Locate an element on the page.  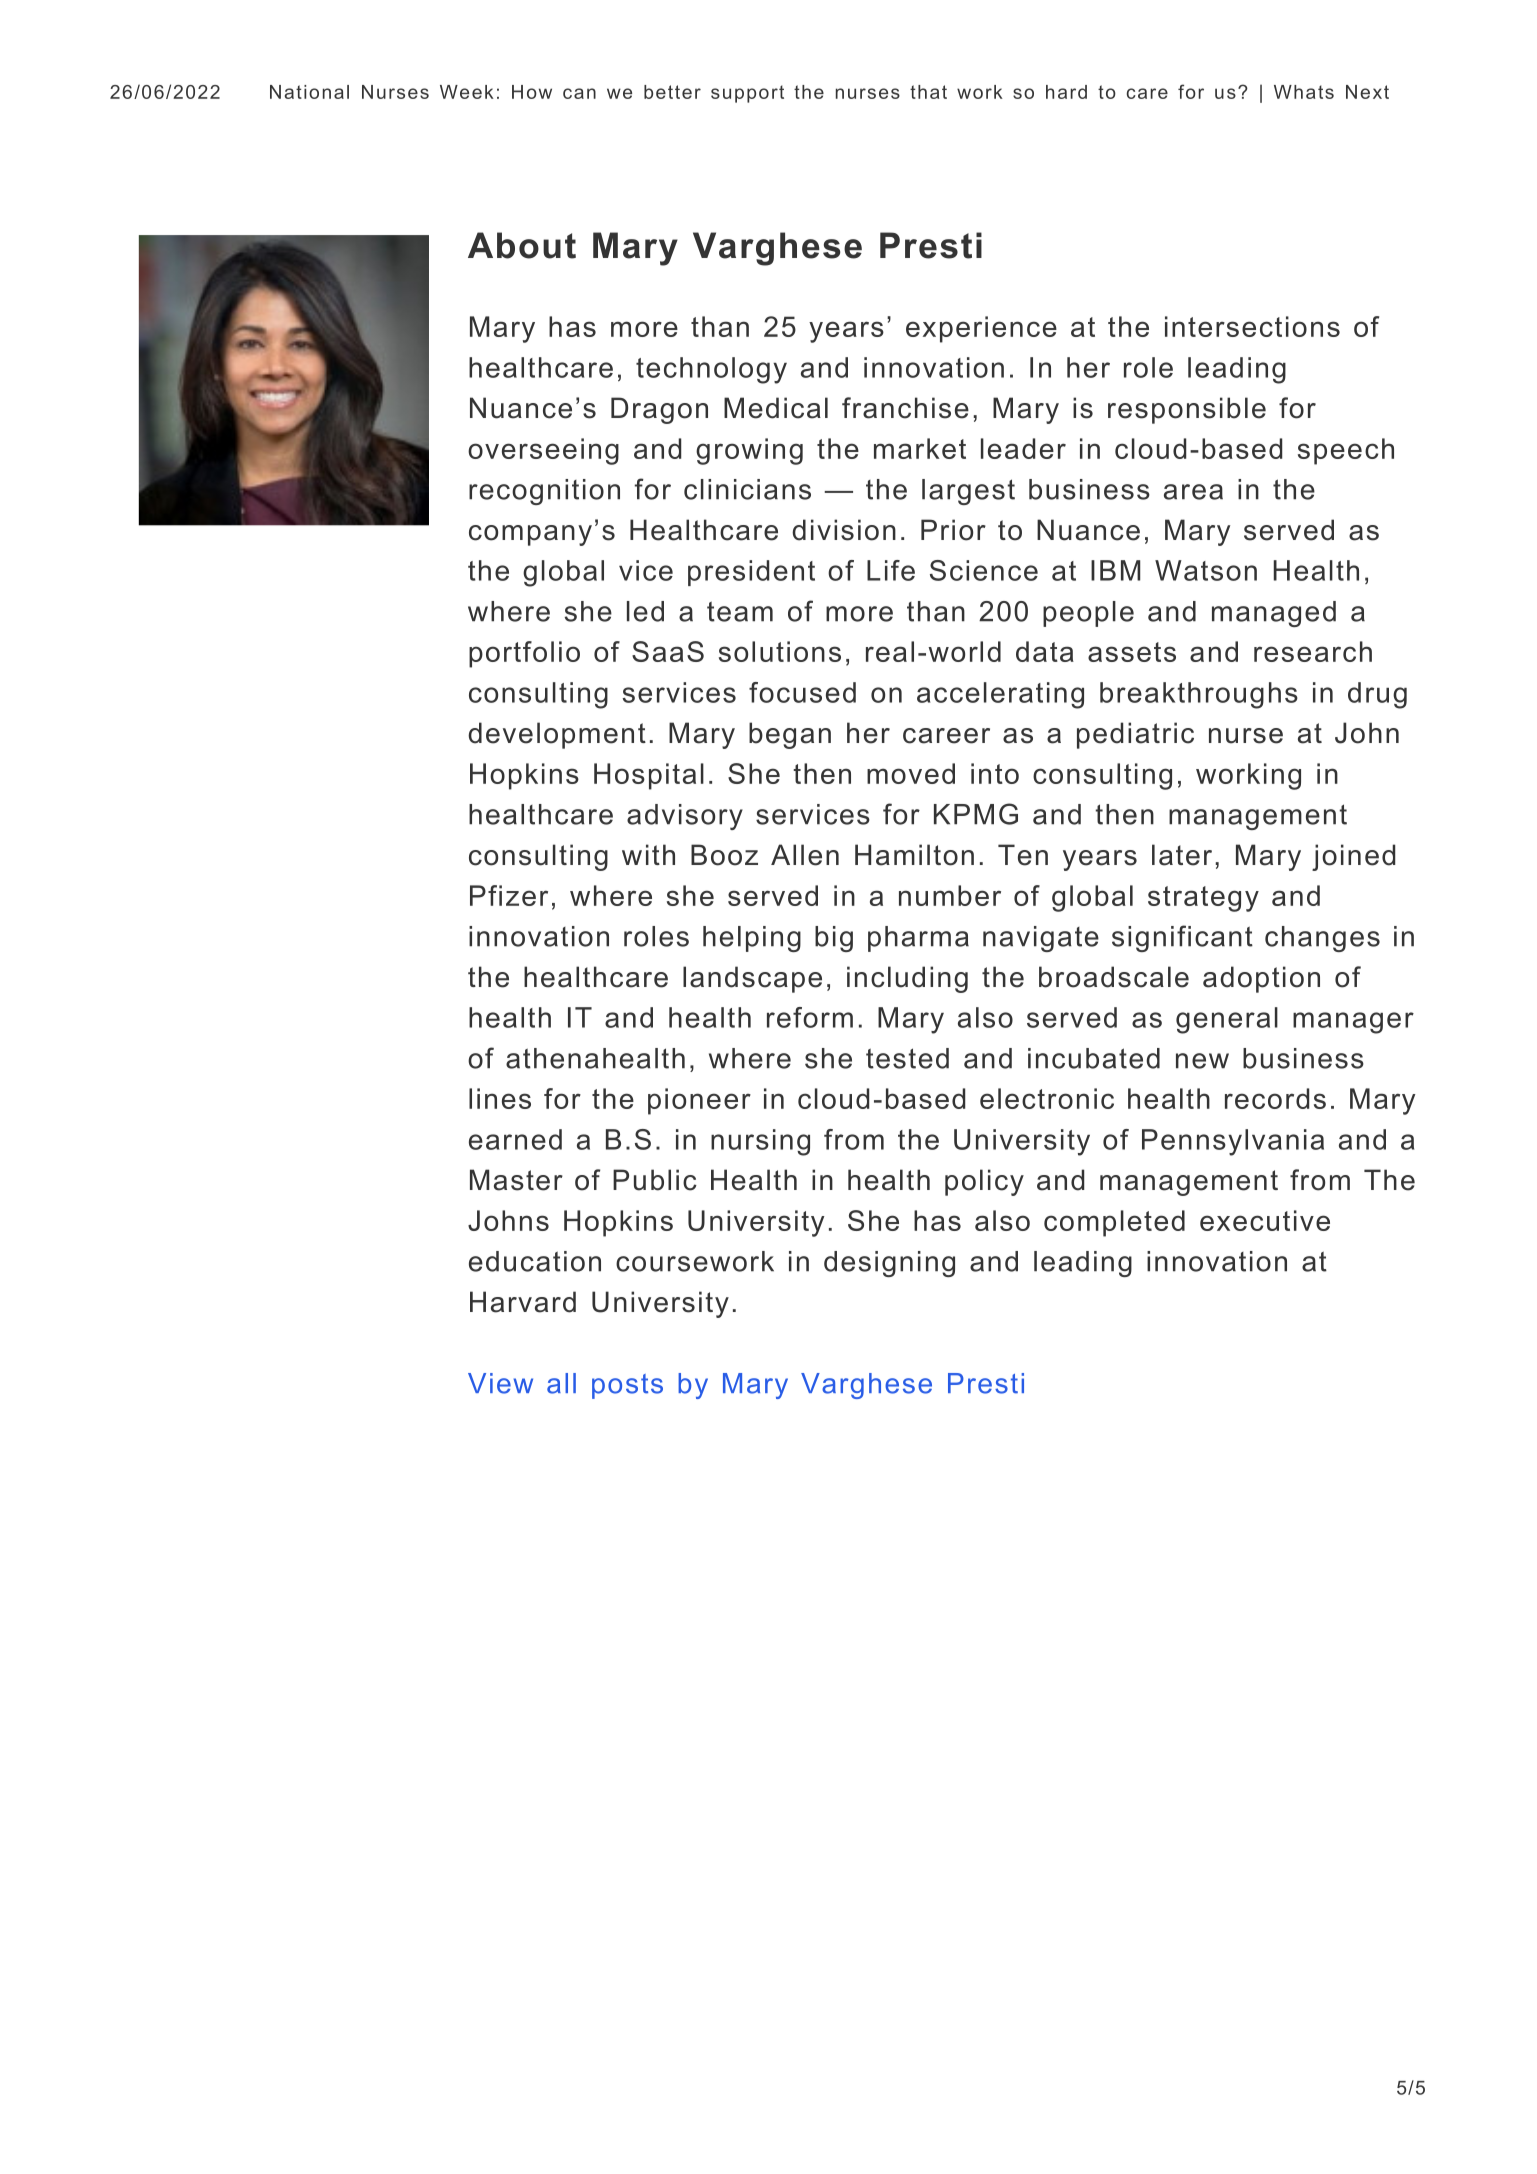
reform is located at coordinates (810, 1017).
